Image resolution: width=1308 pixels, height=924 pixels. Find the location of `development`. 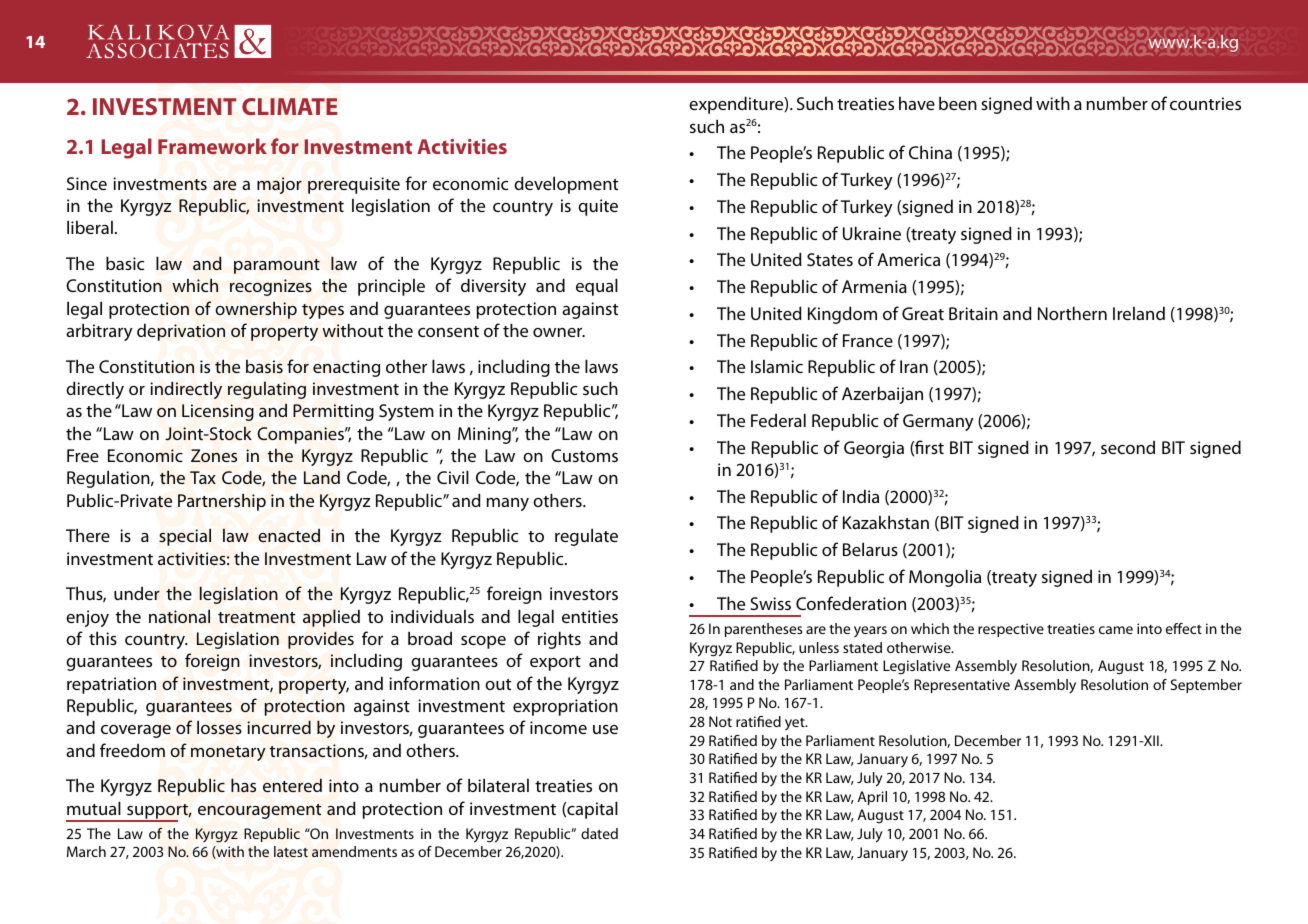

development is located at coordinates (566, 185).
